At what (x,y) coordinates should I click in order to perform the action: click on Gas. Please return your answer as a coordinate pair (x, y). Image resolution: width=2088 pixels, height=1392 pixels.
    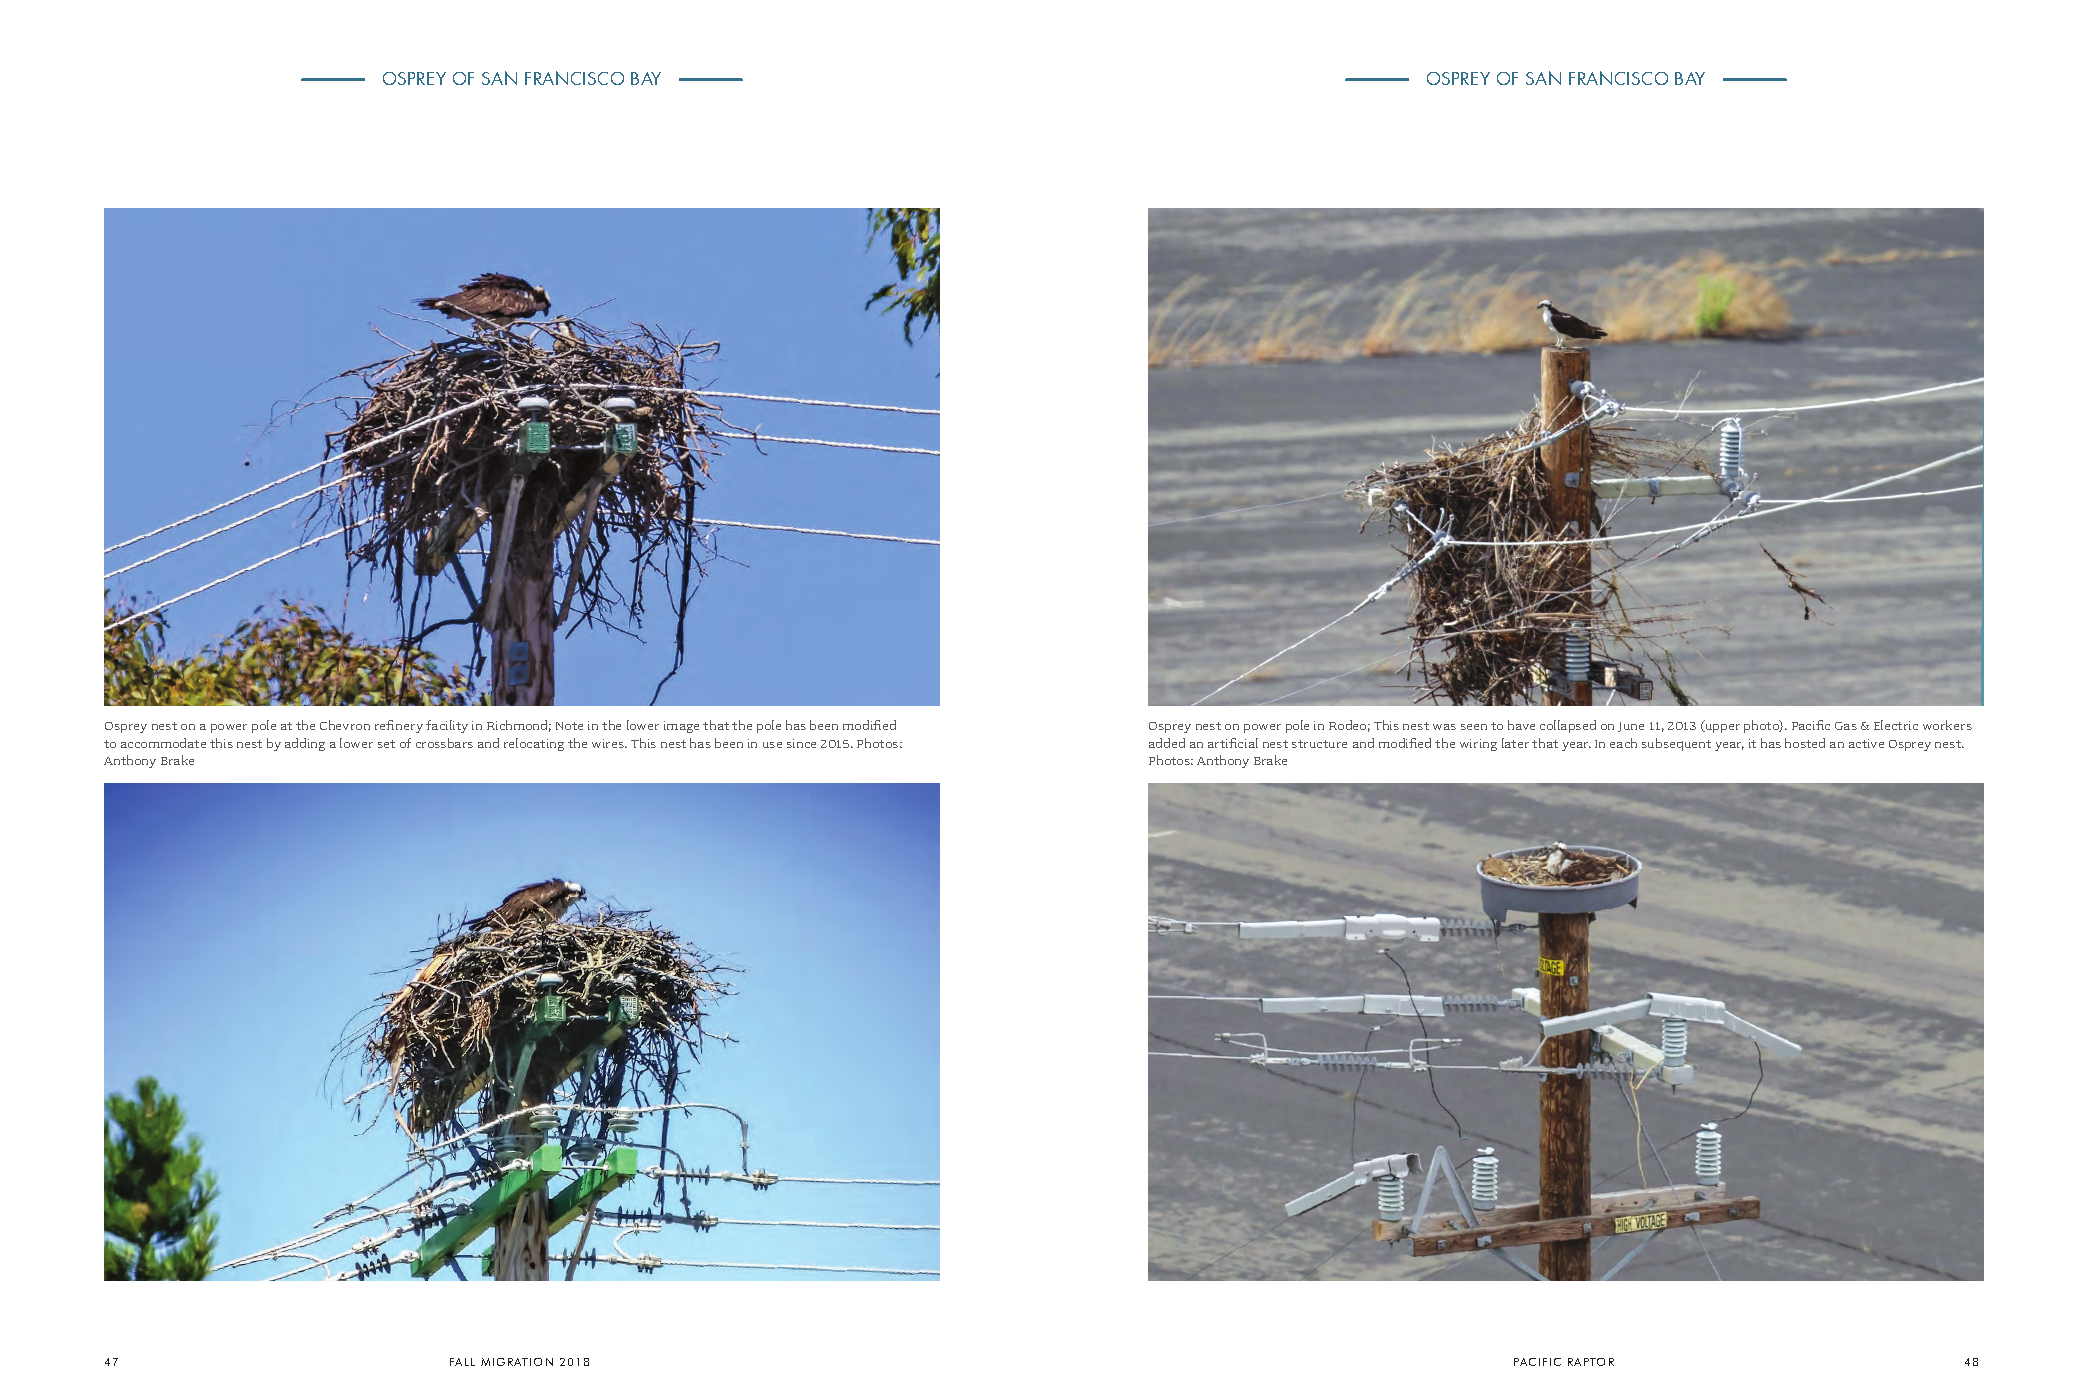
    Looking at the image, I should click on (1846, 726).
